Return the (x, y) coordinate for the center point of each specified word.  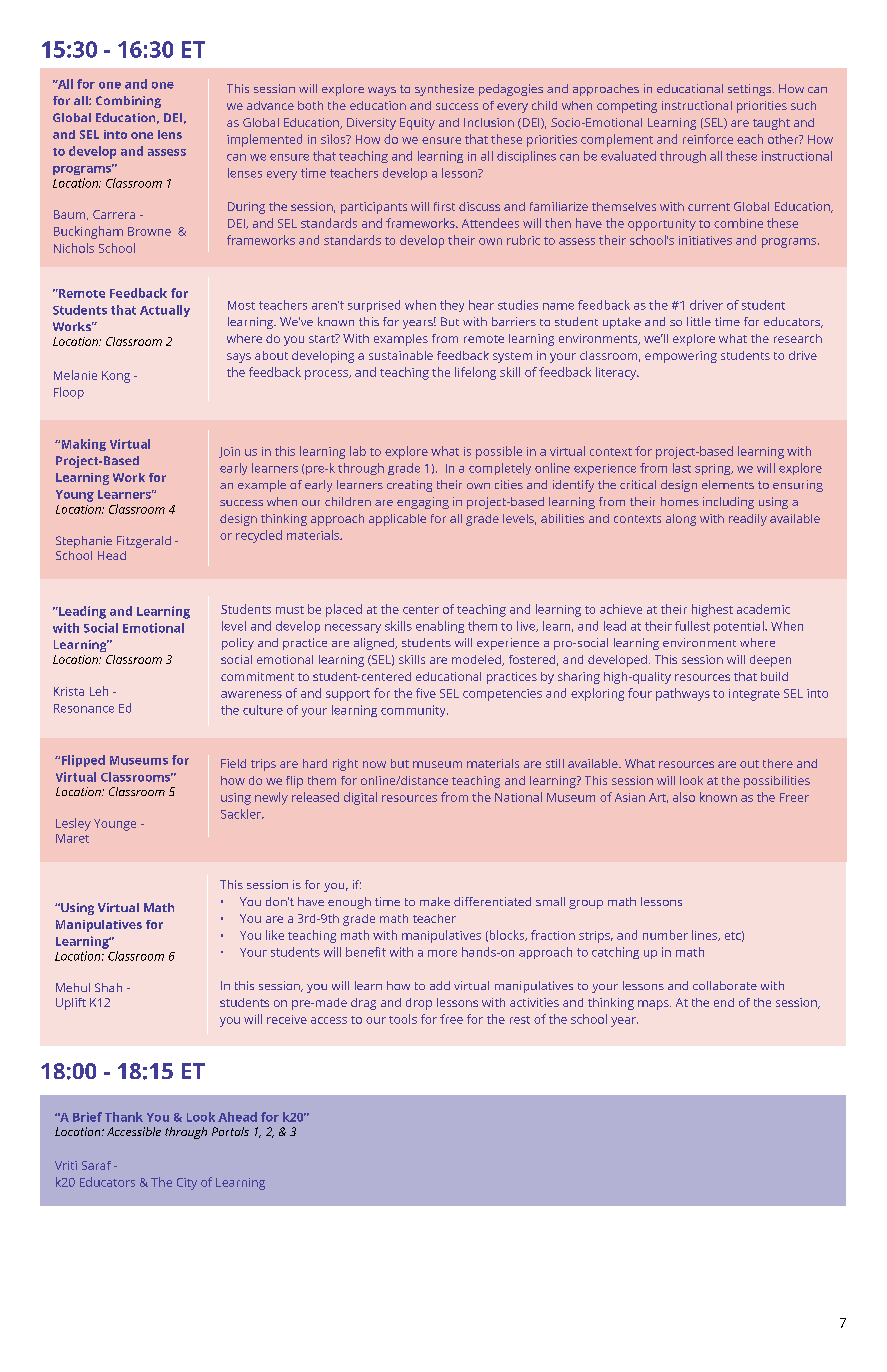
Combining (128, 102)
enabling (440, 627)
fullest (692, 626)
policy (238, 644)
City (187, 1184)
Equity (417, 124)
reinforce (708, 139)
